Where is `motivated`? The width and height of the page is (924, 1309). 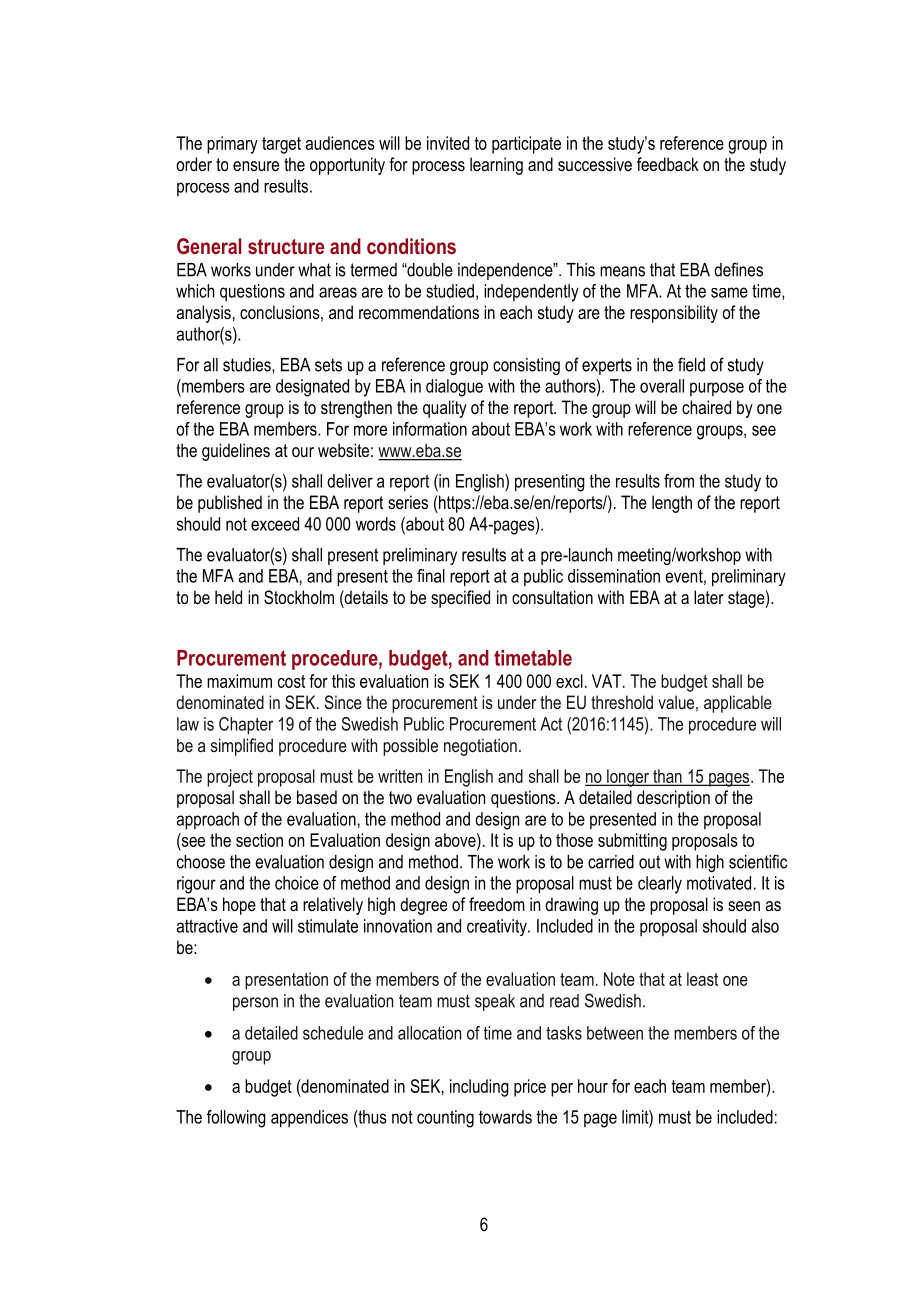
motivated is located at coordinates (719, 883).
